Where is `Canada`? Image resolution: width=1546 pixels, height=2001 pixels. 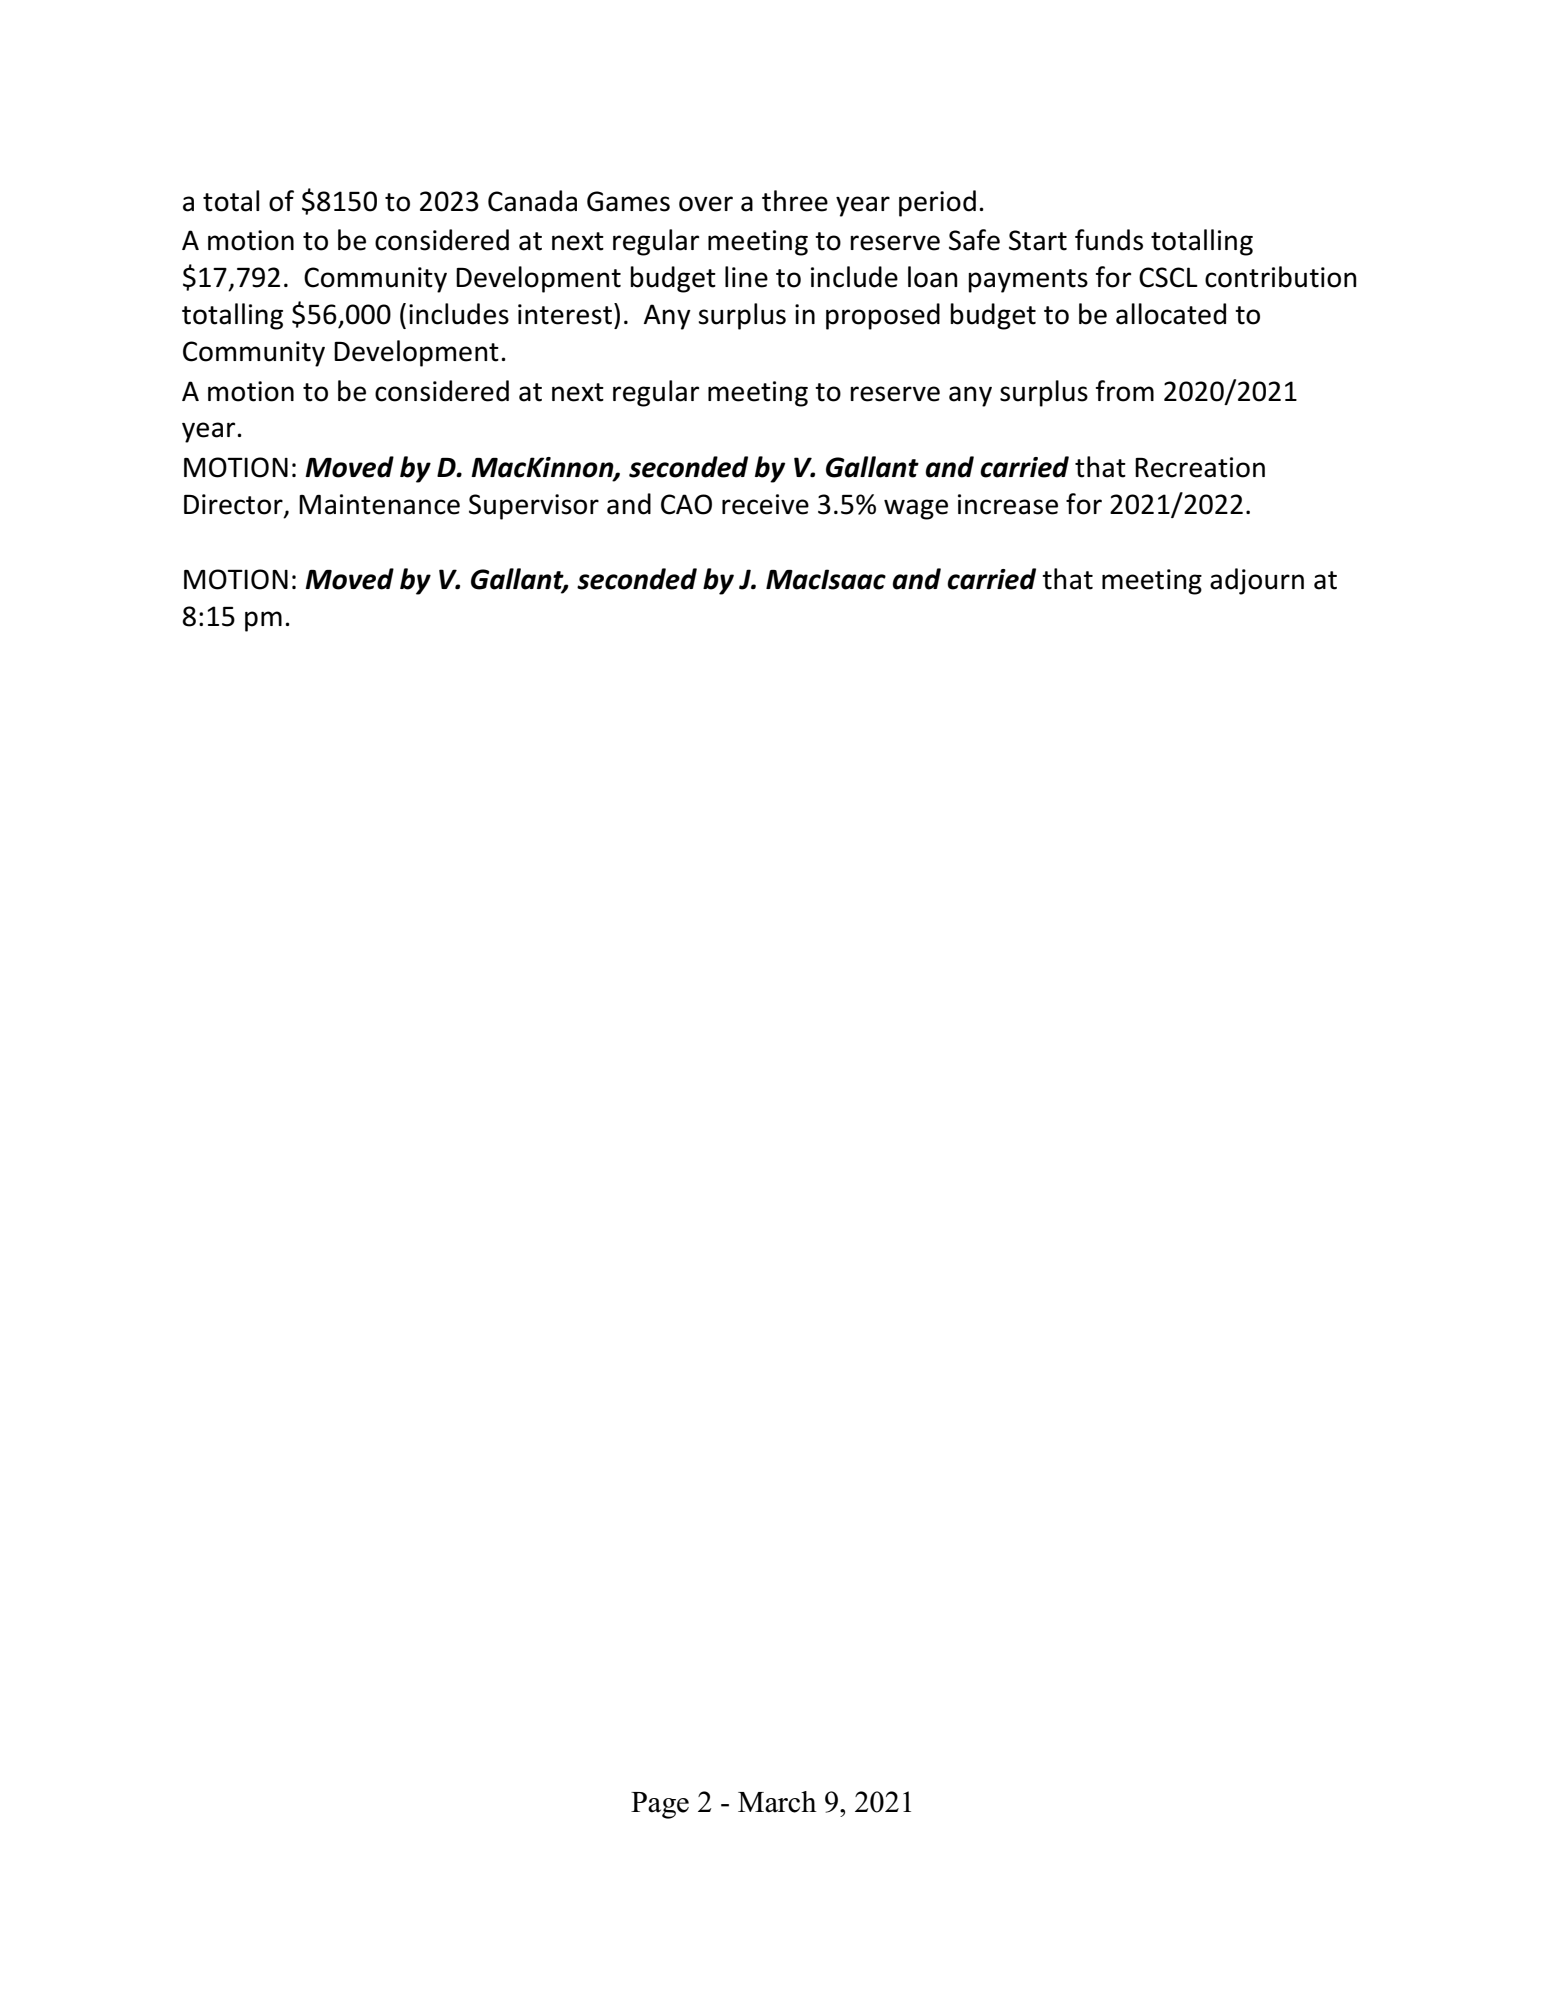 Canada is located at coordinates (532, 201).
